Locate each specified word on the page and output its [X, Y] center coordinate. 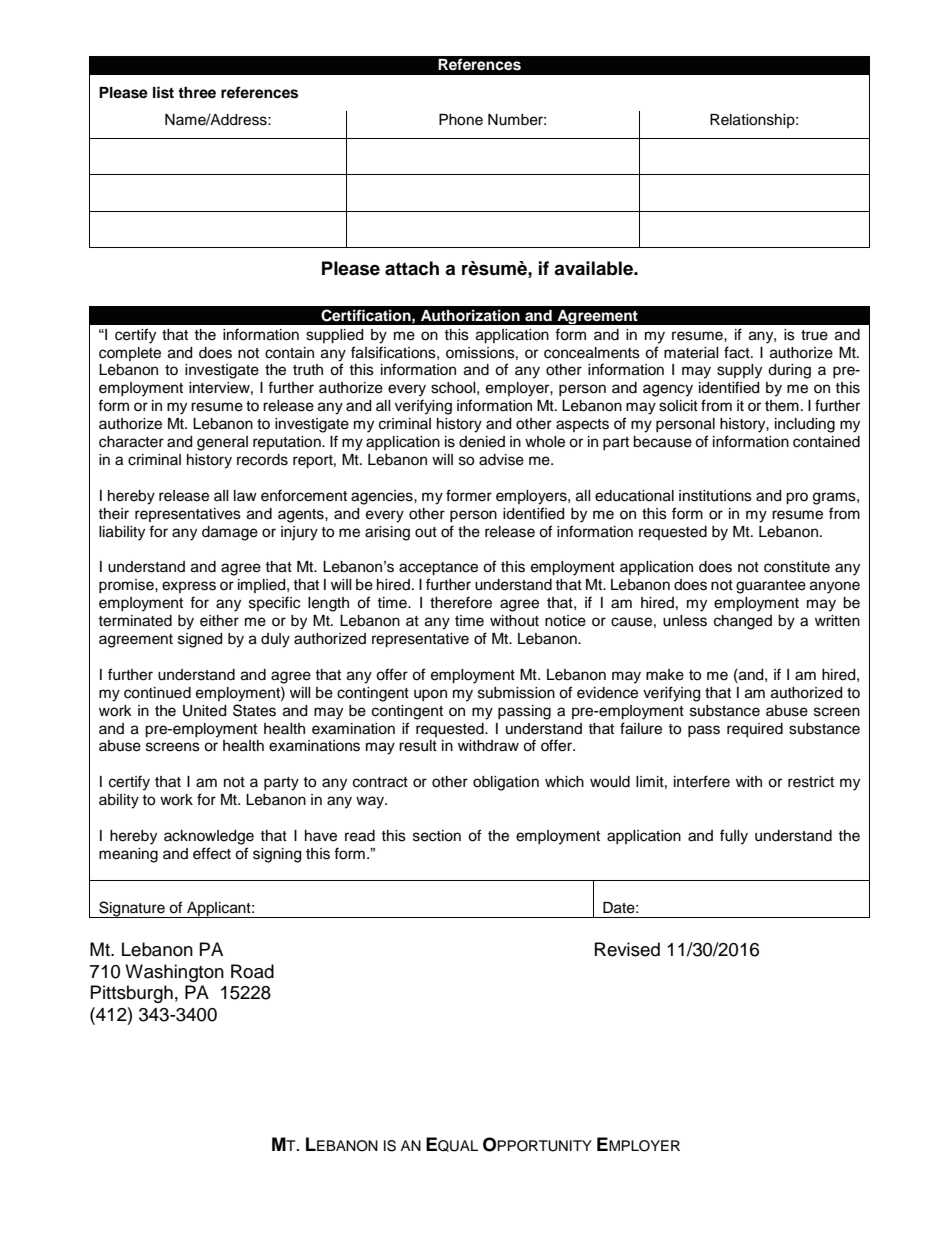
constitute [797, 567]
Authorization [470, 315]
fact [738, 352]
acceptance [438, 569]
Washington [174, 973]
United [204, 711]
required [755, 730]
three [197, 92]
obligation [506, 783]
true [814, 335]
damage [230, 533]
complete [130, 354]
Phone [461, 120]
